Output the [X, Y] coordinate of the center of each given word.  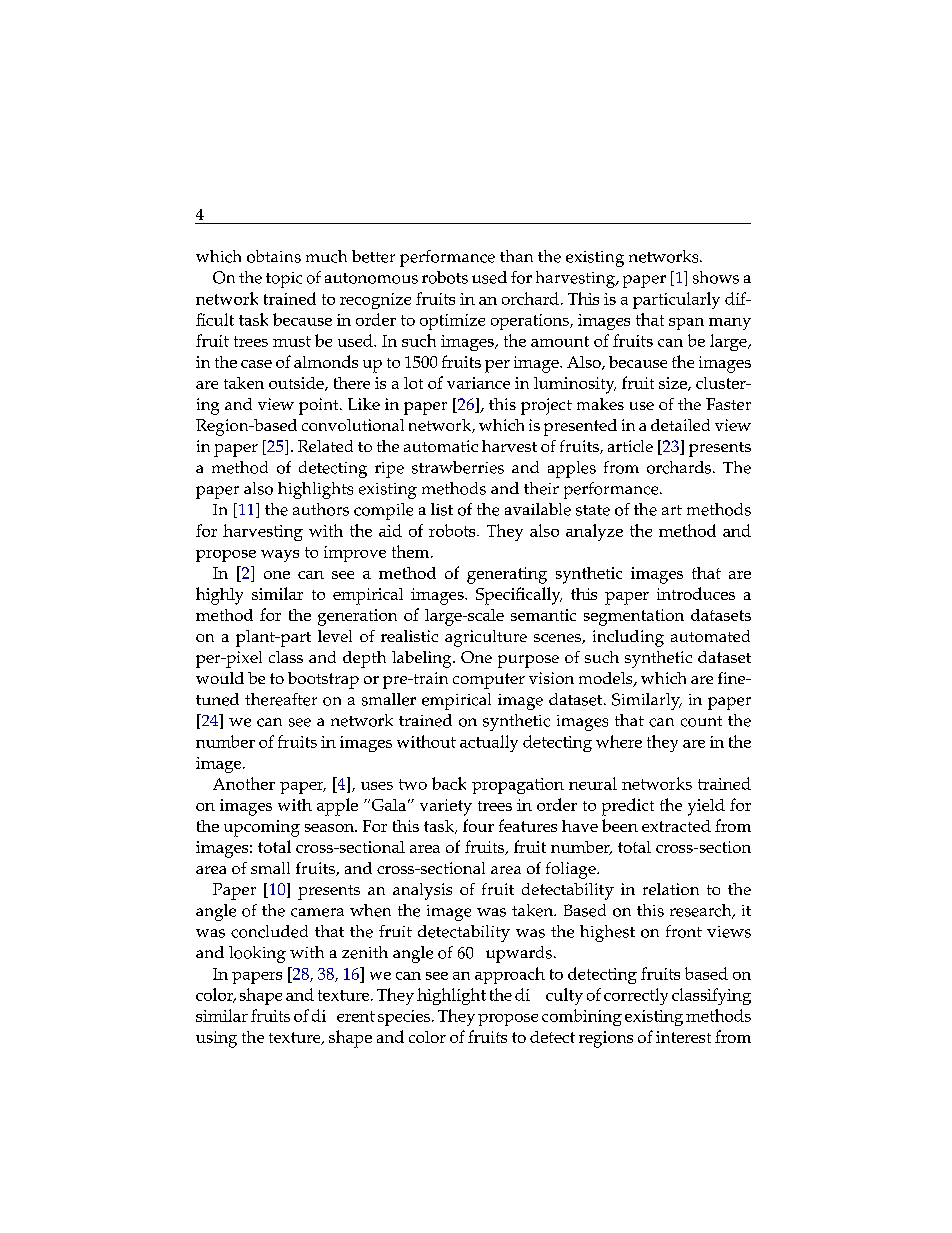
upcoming [262, 828]
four [478, 825]
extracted [676, 826]
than [516, 256]
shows [716, 277]
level [335, 636]
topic [284, 280]
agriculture [486, 638]
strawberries [458, 467]
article [630, 446]
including [628, 638]
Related [325, 446]
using [216, 1039]
